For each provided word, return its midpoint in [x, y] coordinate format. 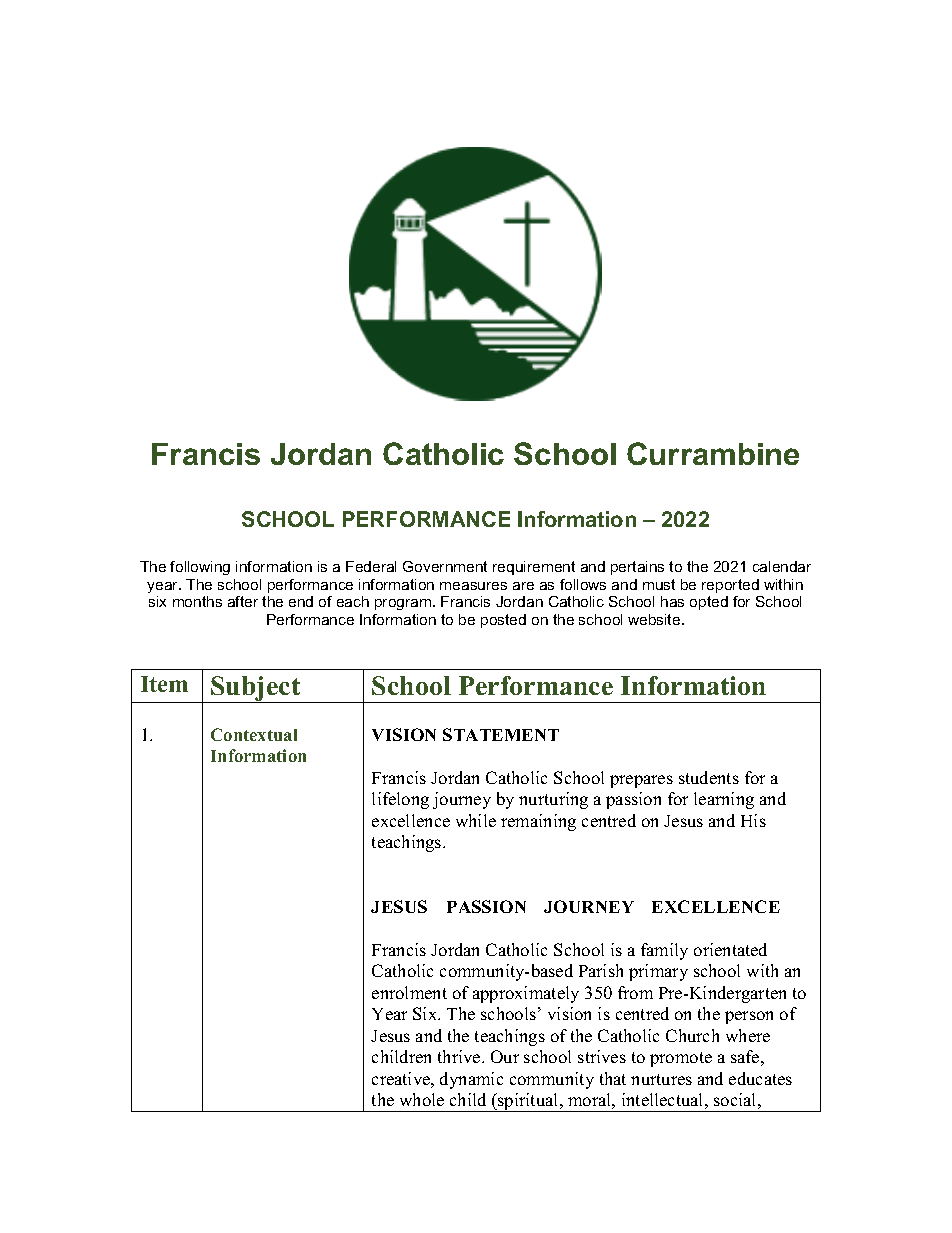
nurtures [661, 1079]
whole [422, 1099]
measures [473, 586]
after [243, 601]
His [753, 820]
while [476, 820]
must [659, 584]
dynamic [471, 1080]
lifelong [400, 800]
